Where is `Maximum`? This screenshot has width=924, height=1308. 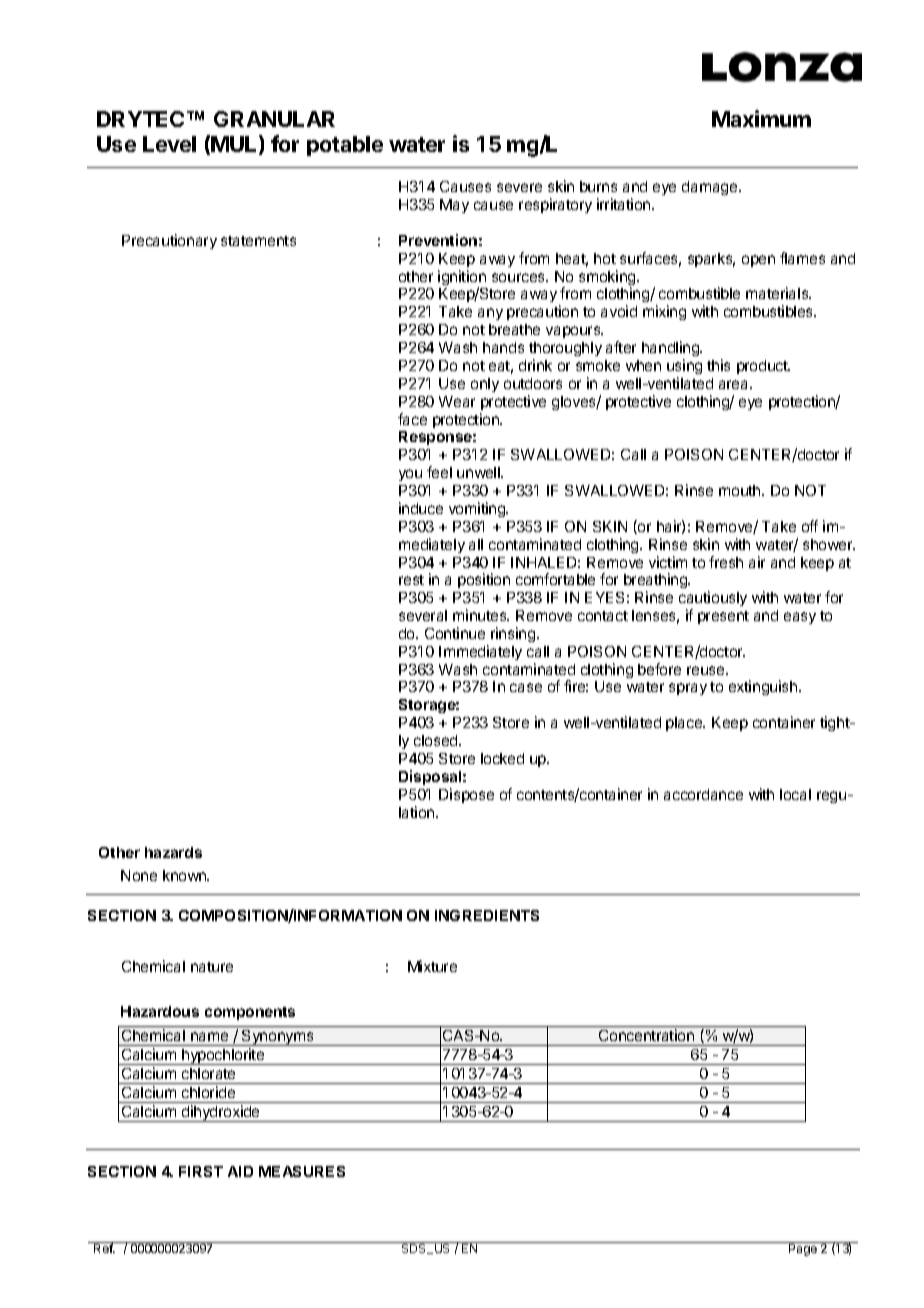 Maximum is located at coordinates (761, 118).
